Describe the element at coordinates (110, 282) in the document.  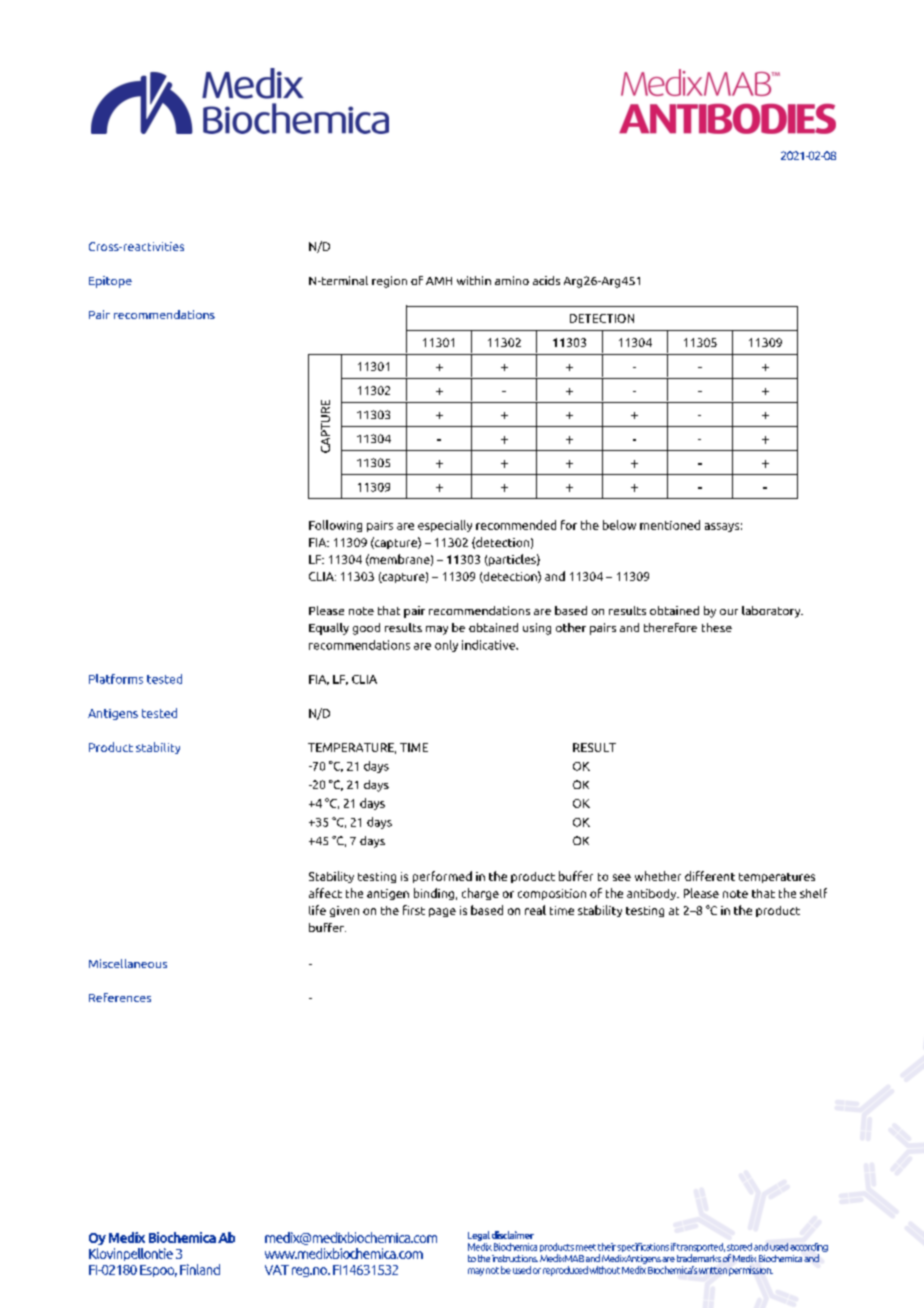
I see `Epitope` at that location.
